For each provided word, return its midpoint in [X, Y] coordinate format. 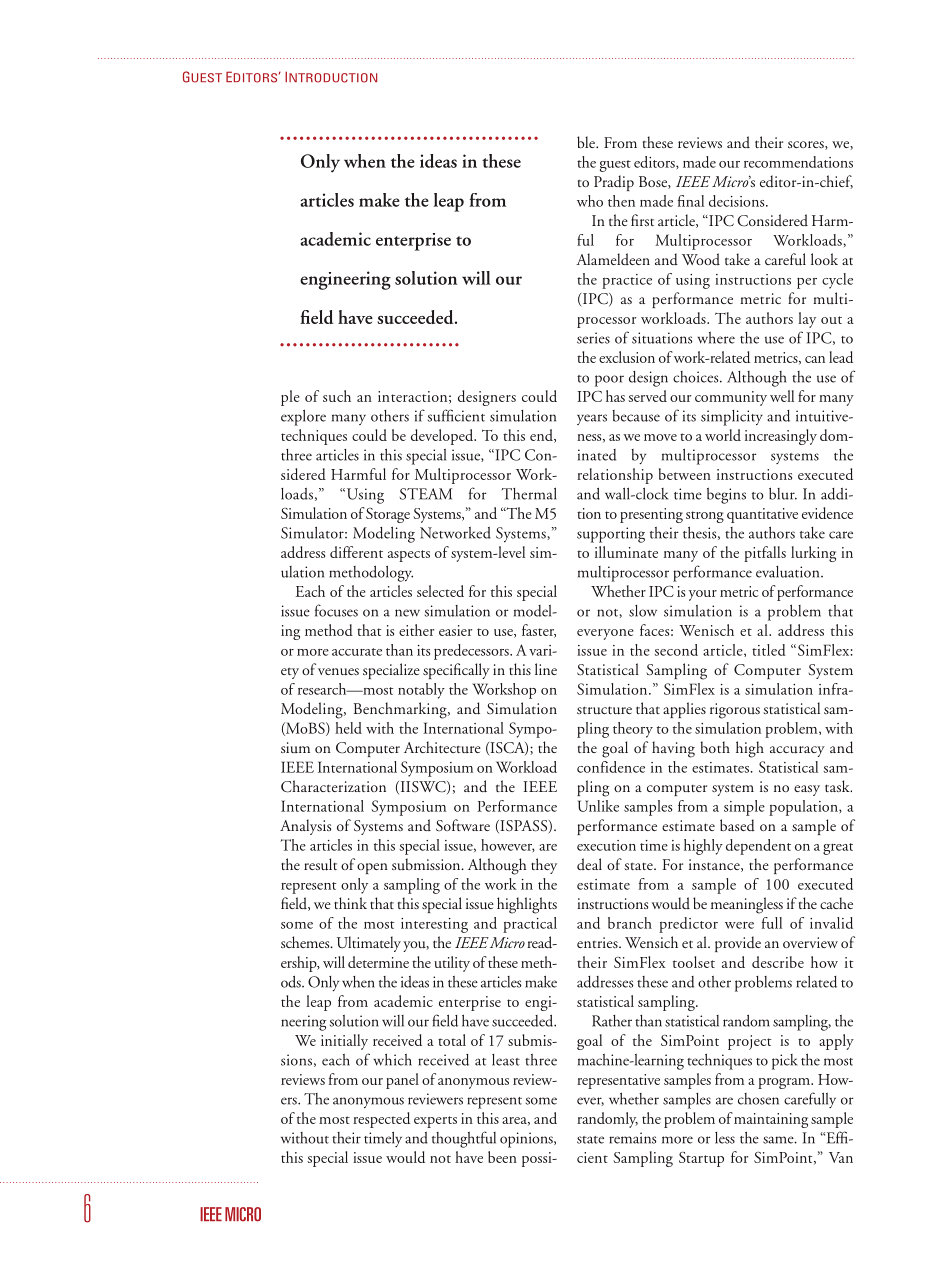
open [372, 868]
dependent [758, 847]
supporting [611, 535]
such [337, 396]
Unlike [598, 806]
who [590, 201]
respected [381, 1120]
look [824, 259]
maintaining [771, 1120]
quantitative [762, 515]
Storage [388, 515]
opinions [527, 1140]
